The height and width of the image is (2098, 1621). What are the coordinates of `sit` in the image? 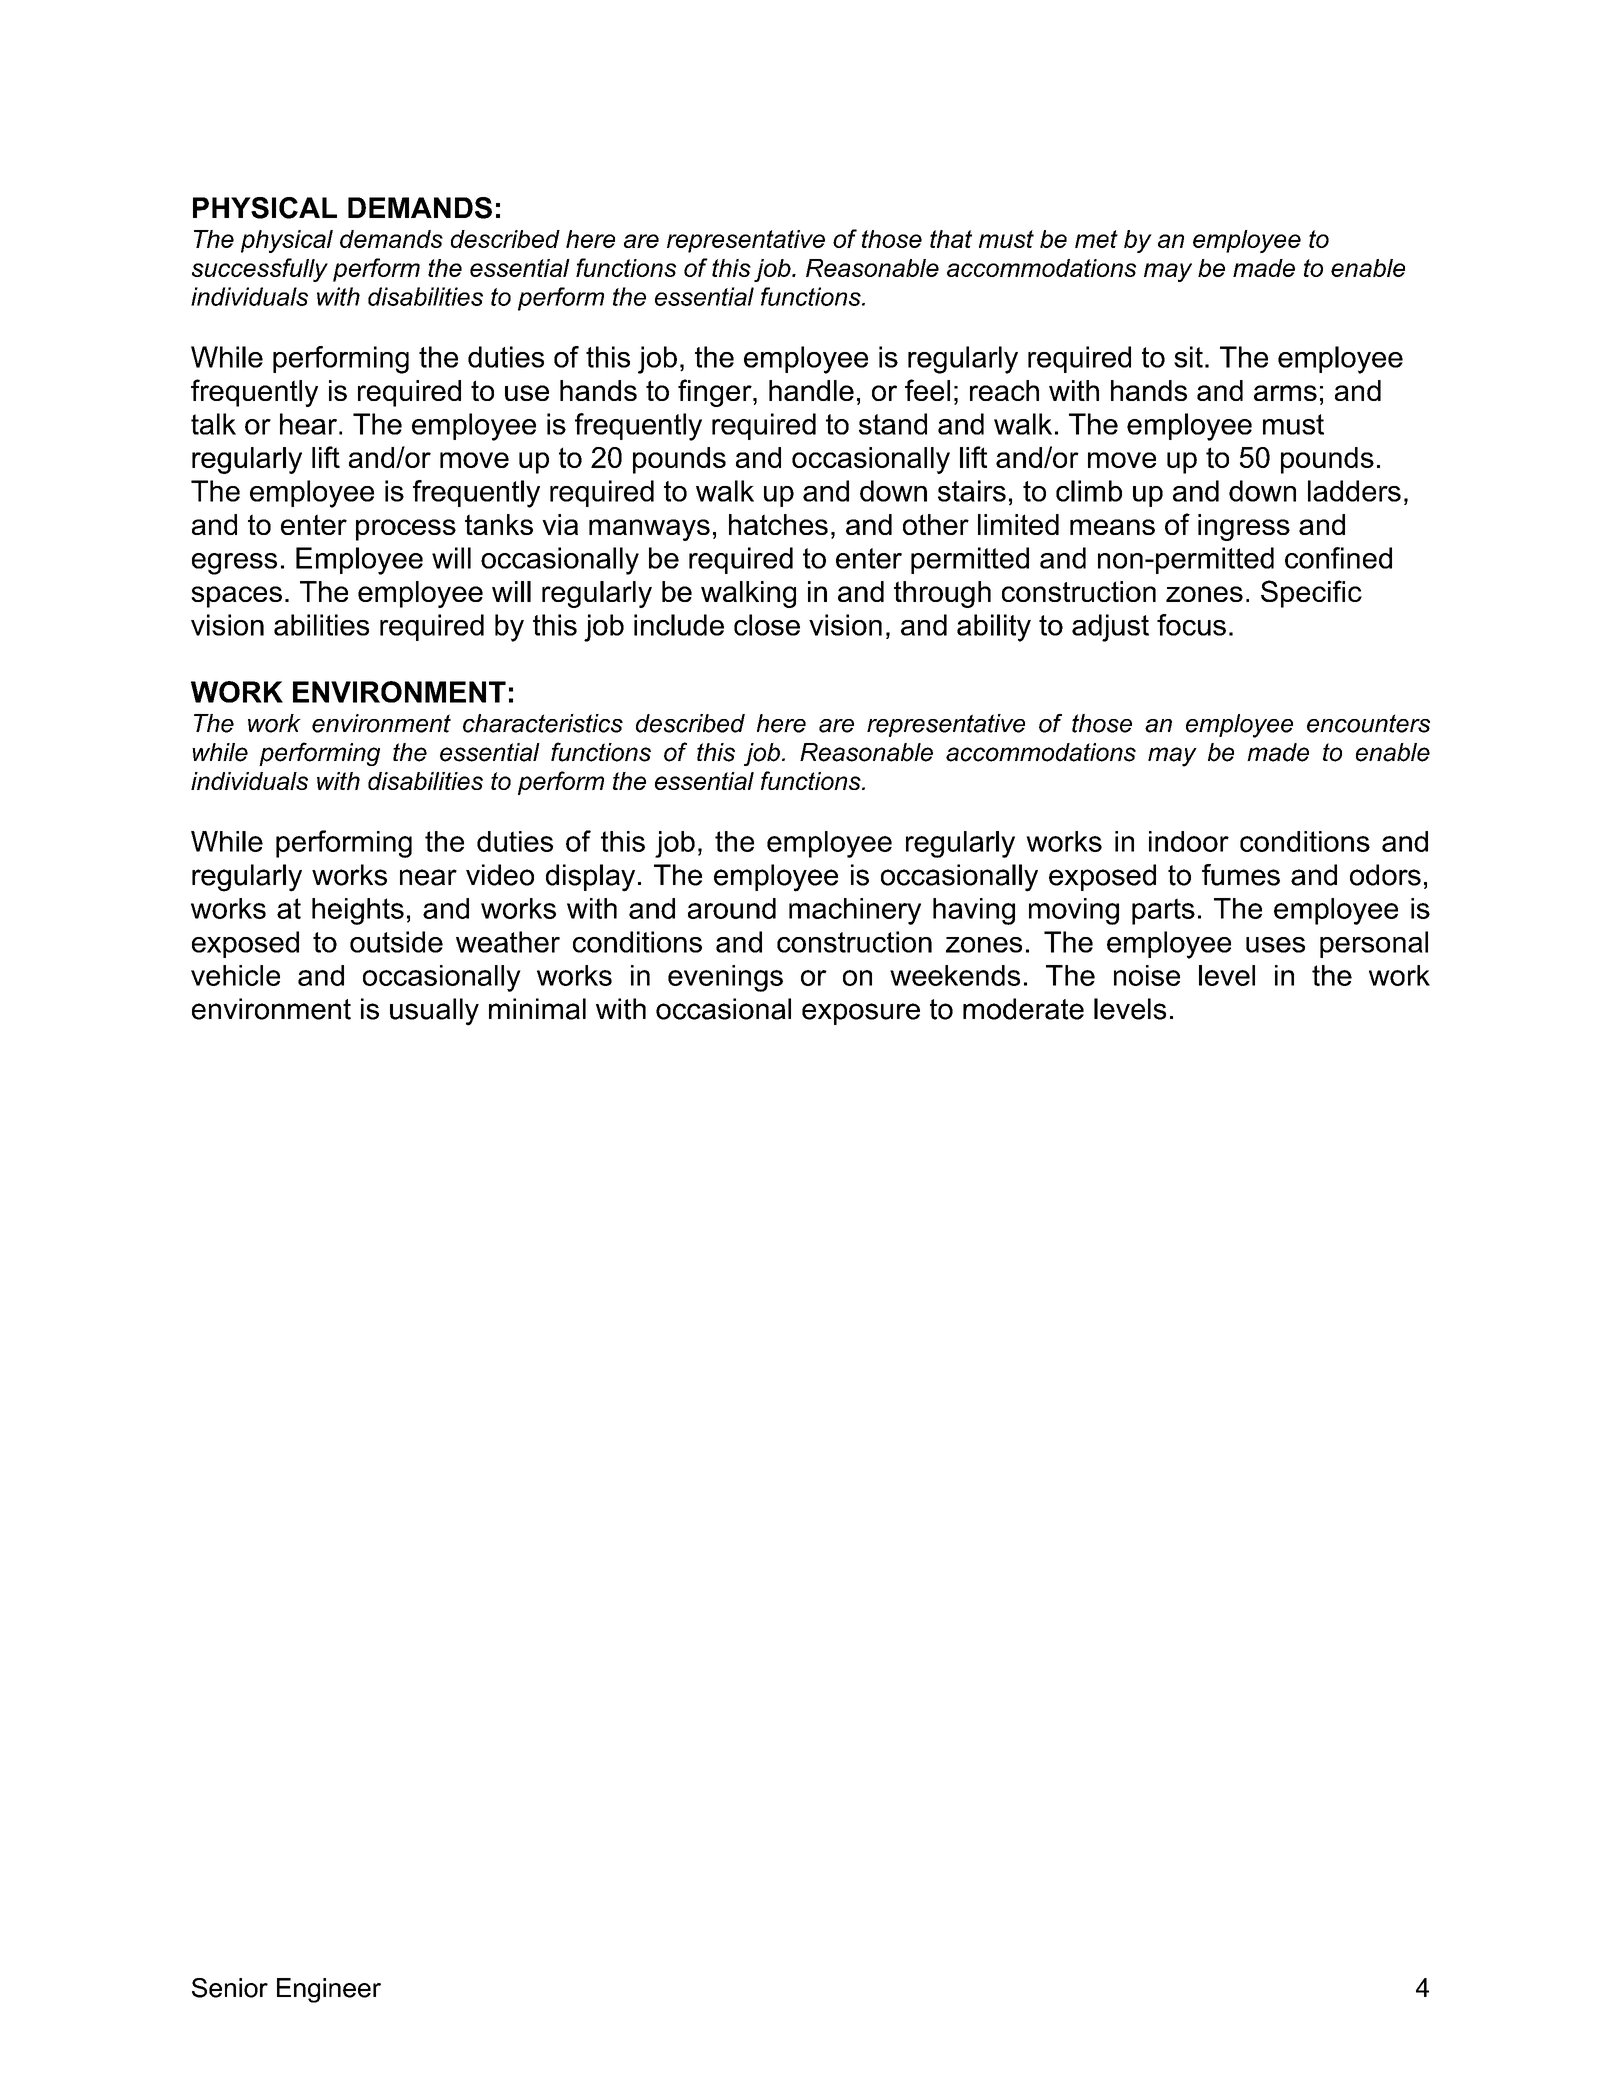 It's located at (1188, 357).
